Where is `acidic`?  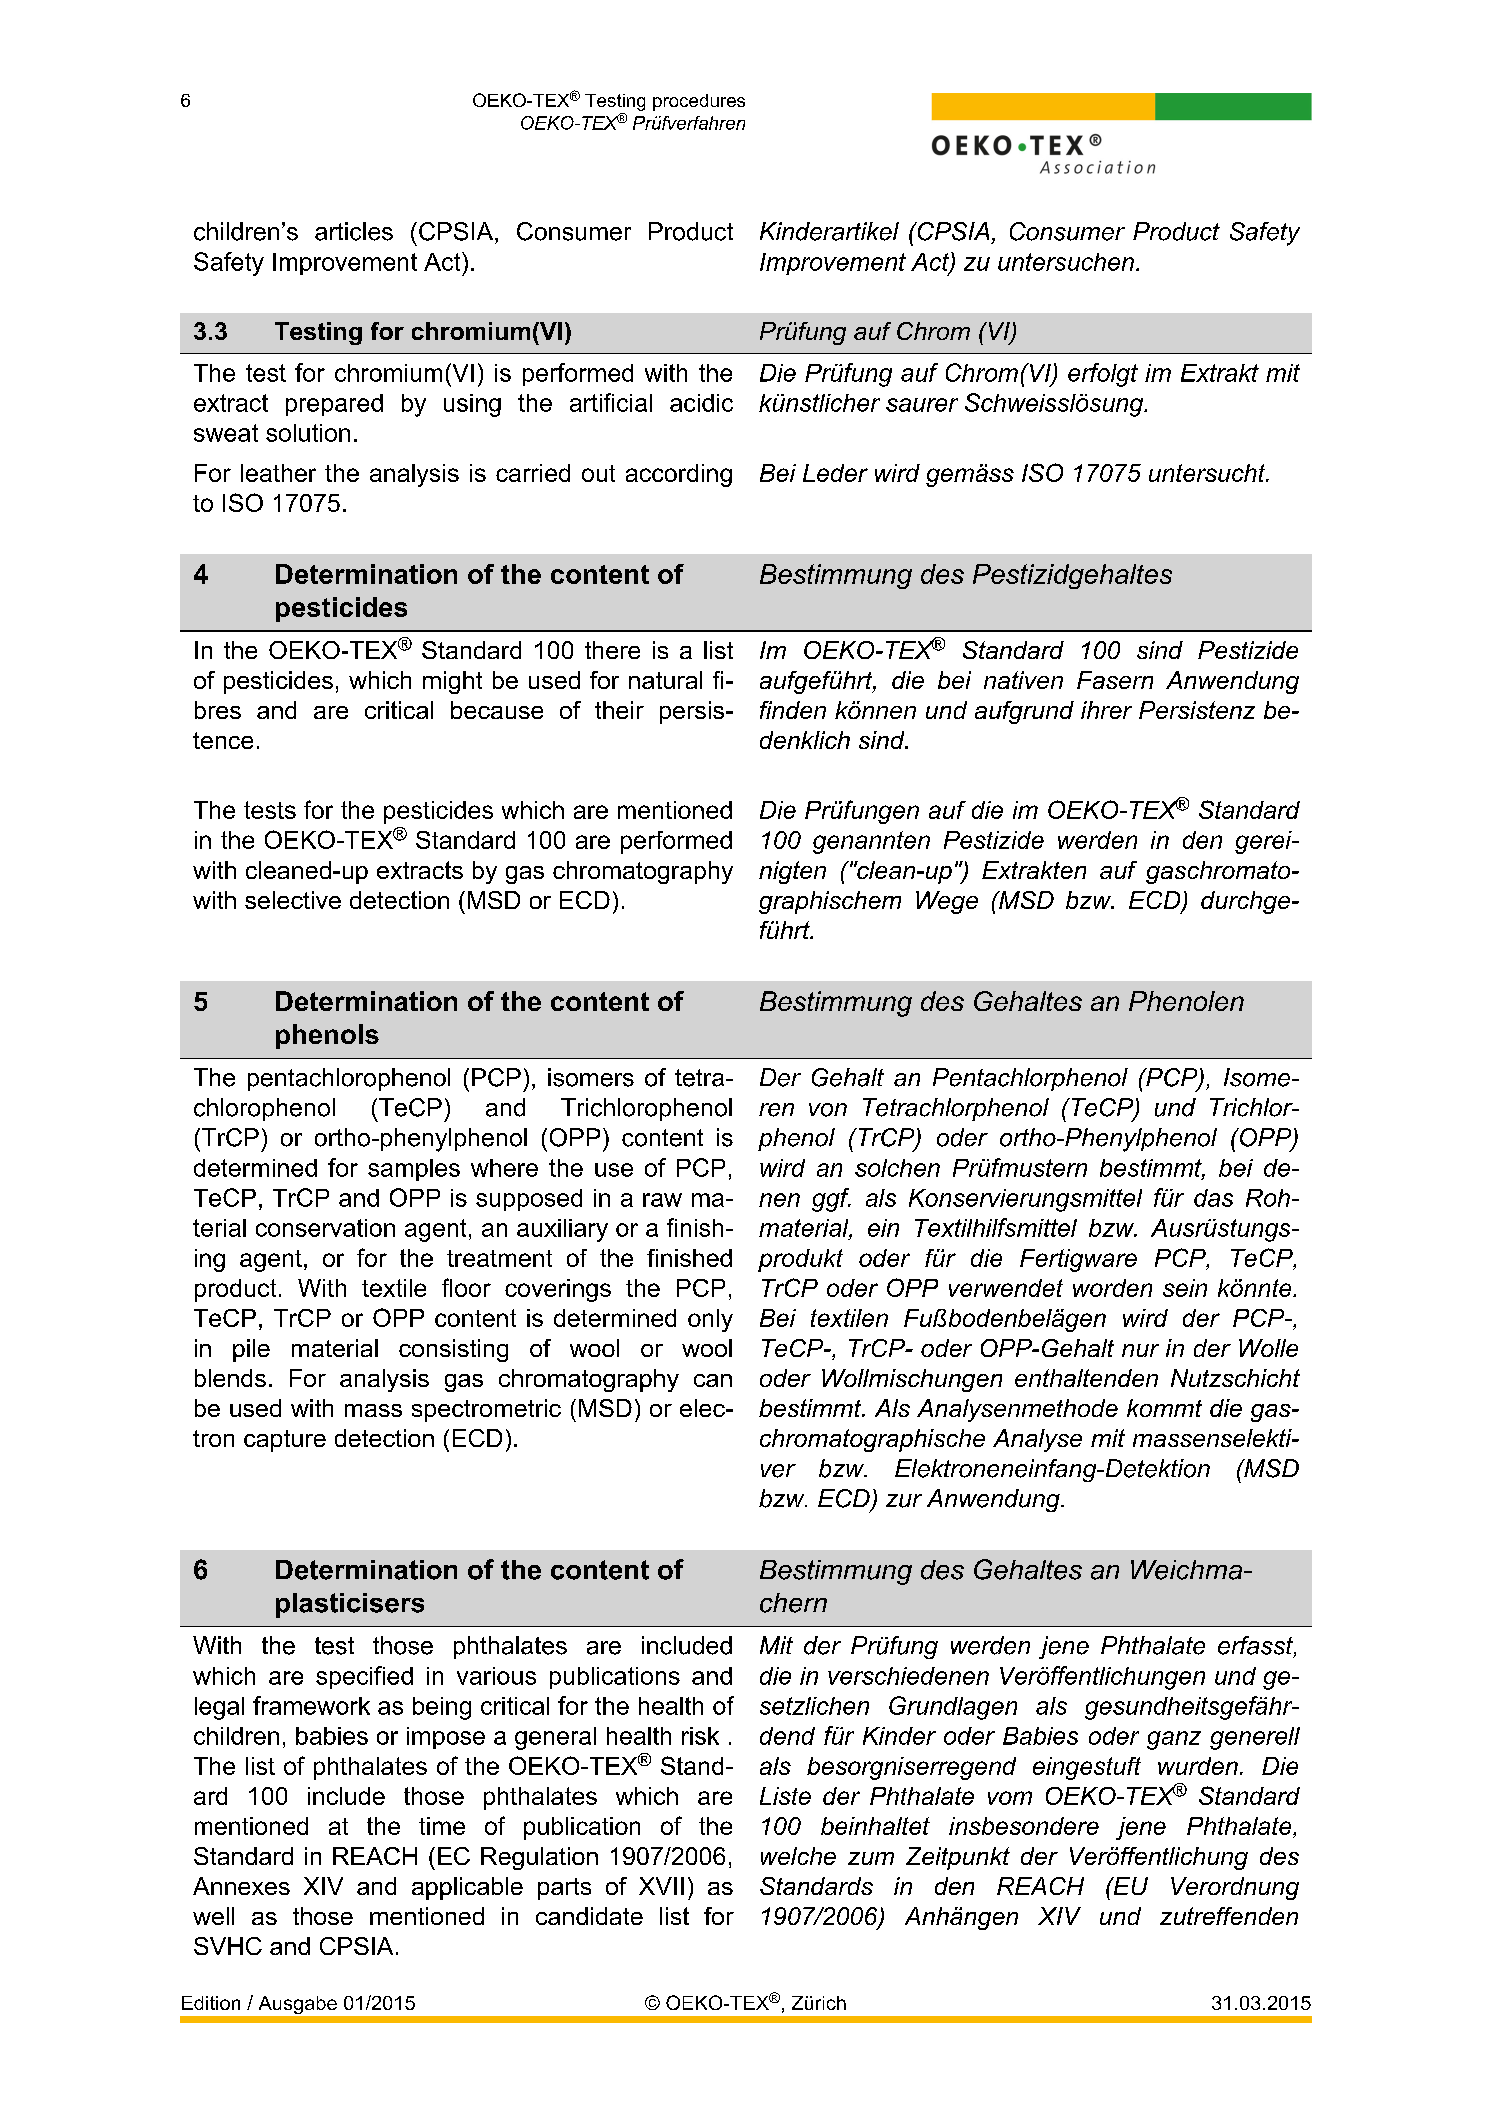
acidic is located at coordinates (701, 403).
